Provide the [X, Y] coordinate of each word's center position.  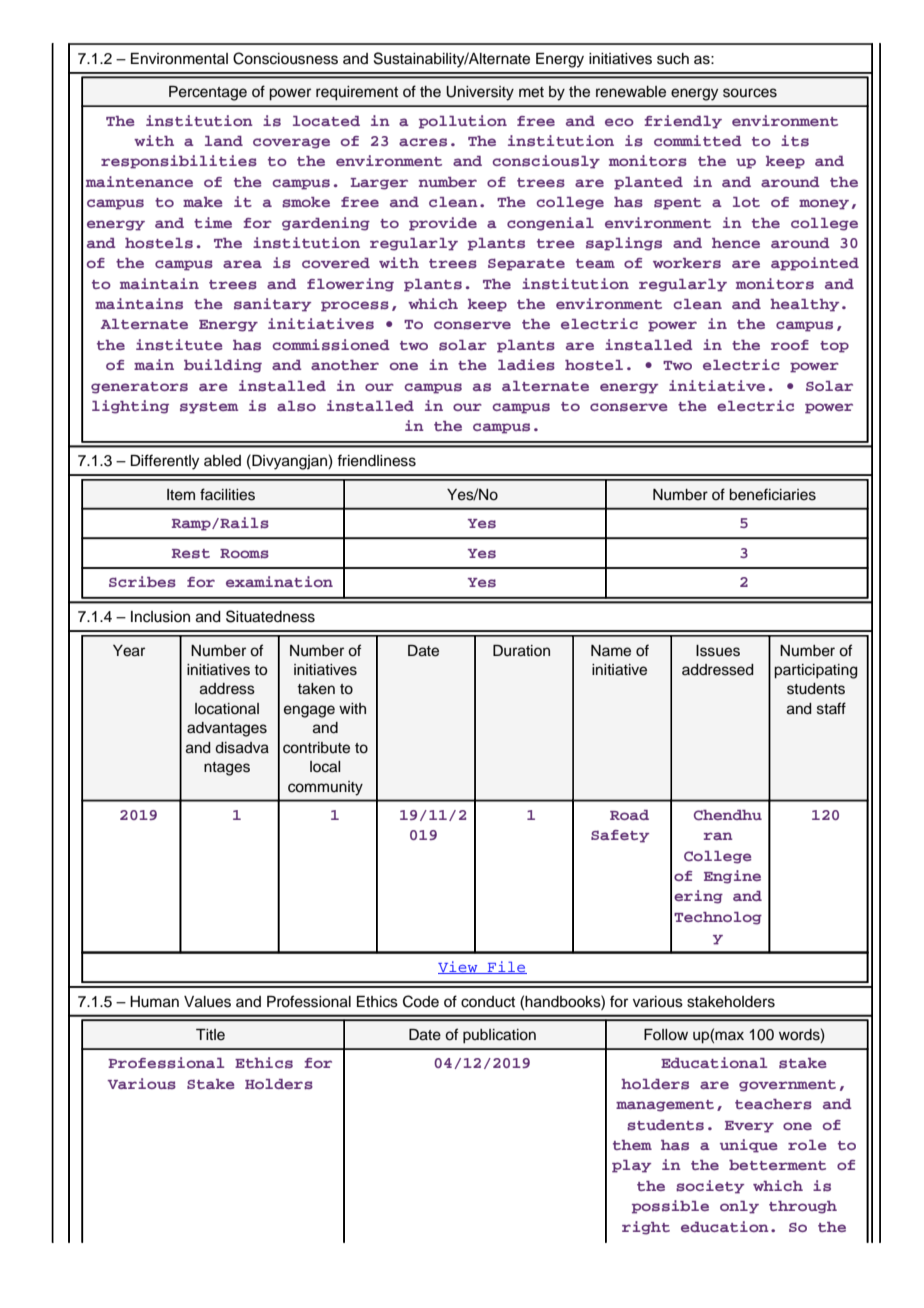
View [459, 967]
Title [210, 1035]
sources [750, 93]
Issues [718, 651]
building [223, 366]
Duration [521, 651]
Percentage [208, 93]
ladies [526, 365]
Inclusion [160, 617]
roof [790, 345]
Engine [732, 877]
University [480, 93]
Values [207, 1002]
